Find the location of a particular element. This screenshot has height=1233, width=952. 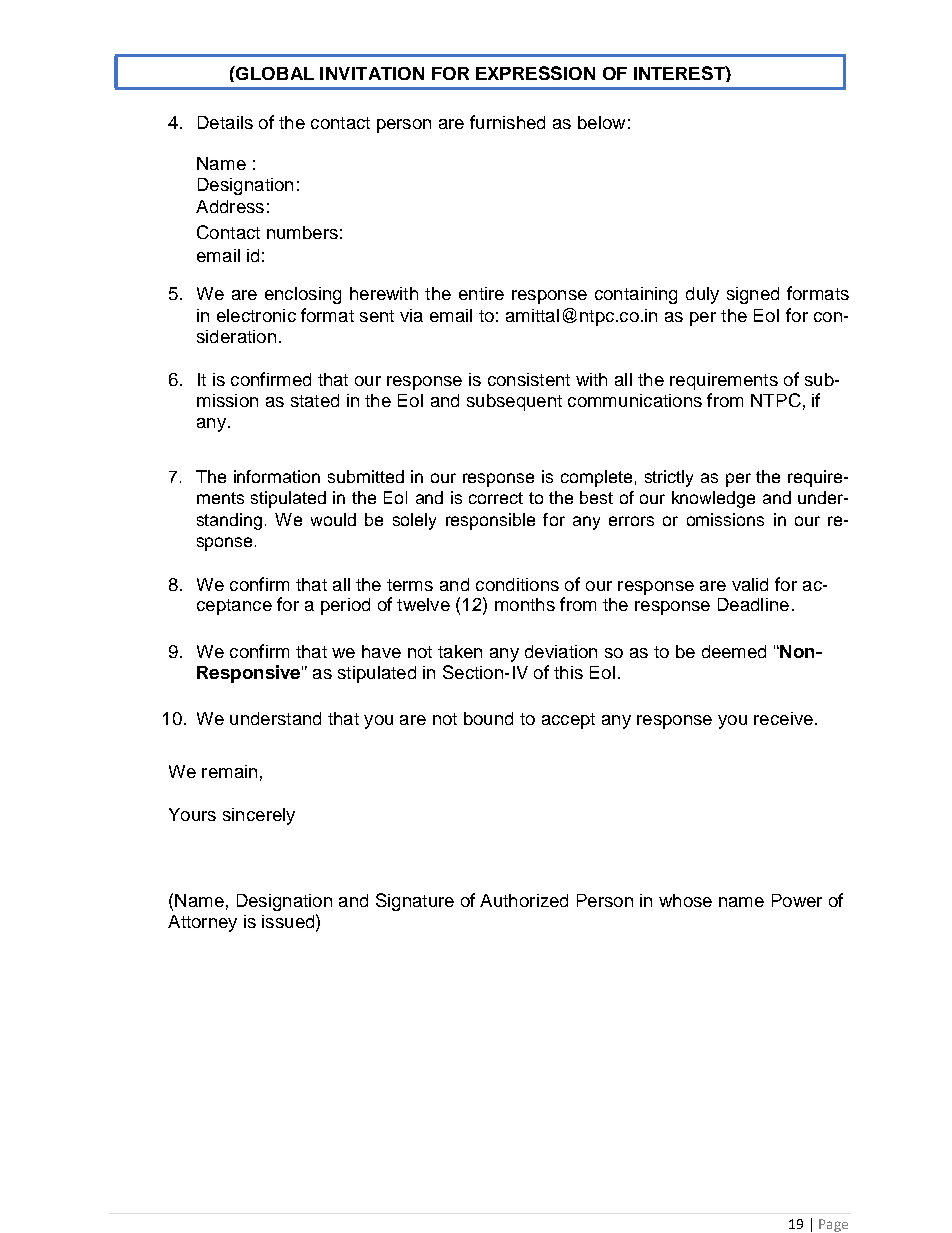

Authorized is located at coordinates (524, 900).
